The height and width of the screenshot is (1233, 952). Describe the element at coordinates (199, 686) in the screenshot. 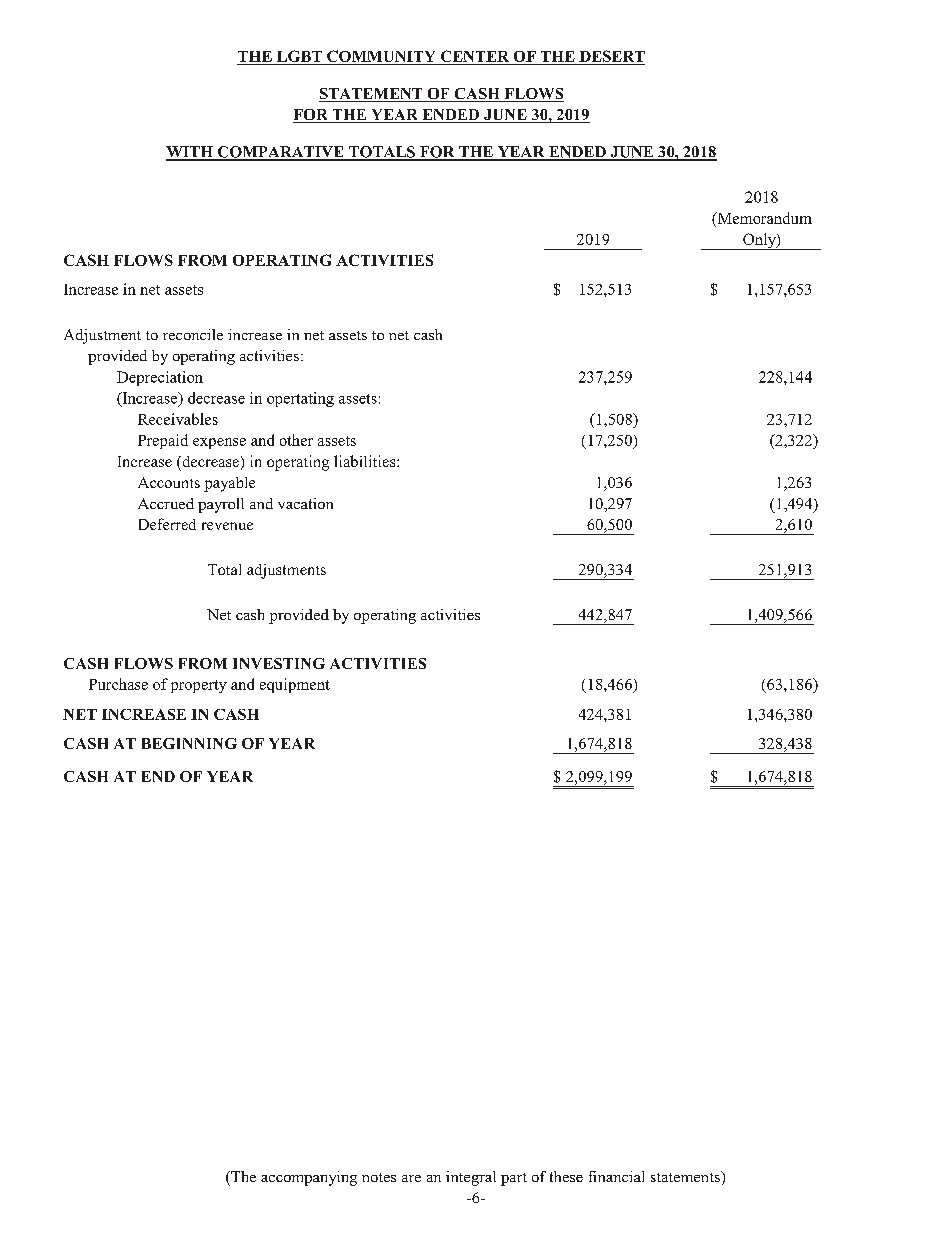

I see `property` at that location.
